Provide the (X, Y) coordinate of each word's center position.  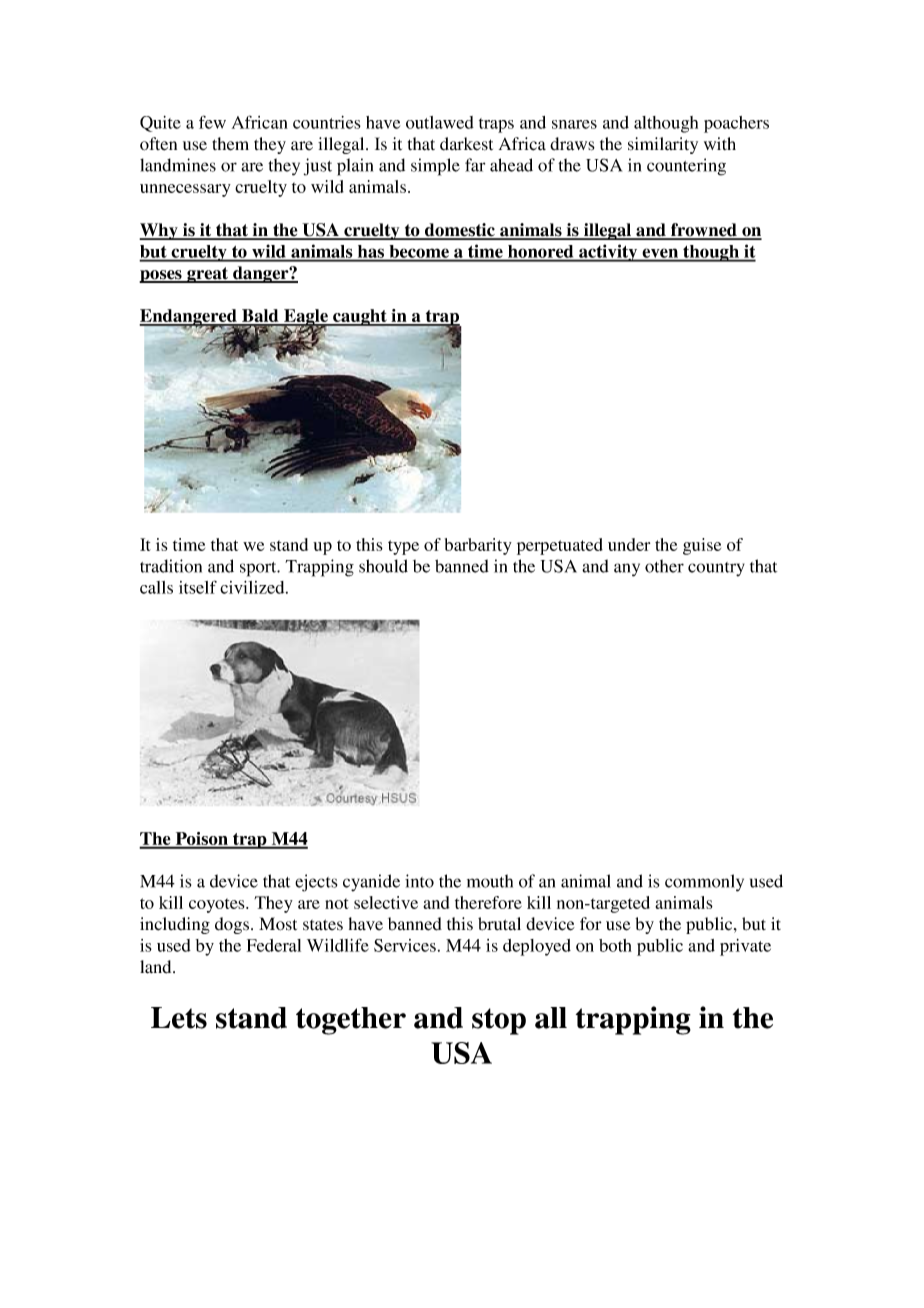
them (230, 144)
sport (259, 569)
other (664, 566)
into (419, 881)
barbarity (478, 546)
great (208, 275)
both (615, 945)
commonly (704, 883)
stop (499, 1021)
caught (360, 317)
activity (608, 253)
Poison (201, 840)
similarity (663, 145)
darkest (466, 144)
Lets (179, 1018)
